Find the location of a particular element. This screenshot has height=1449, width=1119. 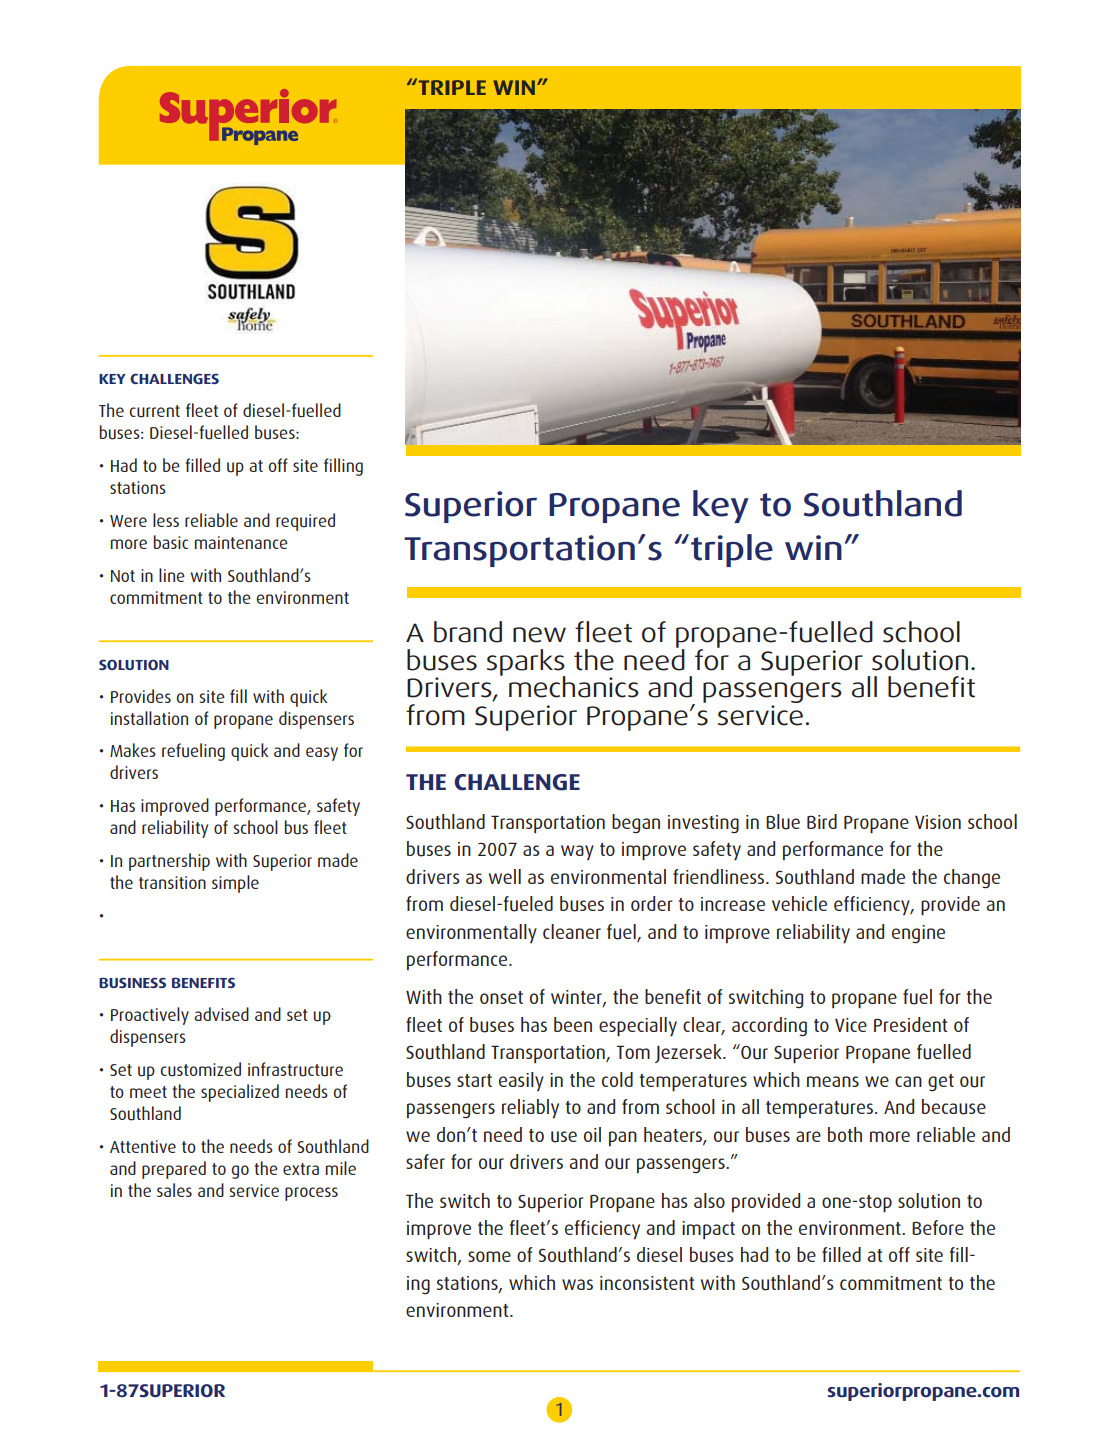

Bird is located at coordinates (822, 821).
